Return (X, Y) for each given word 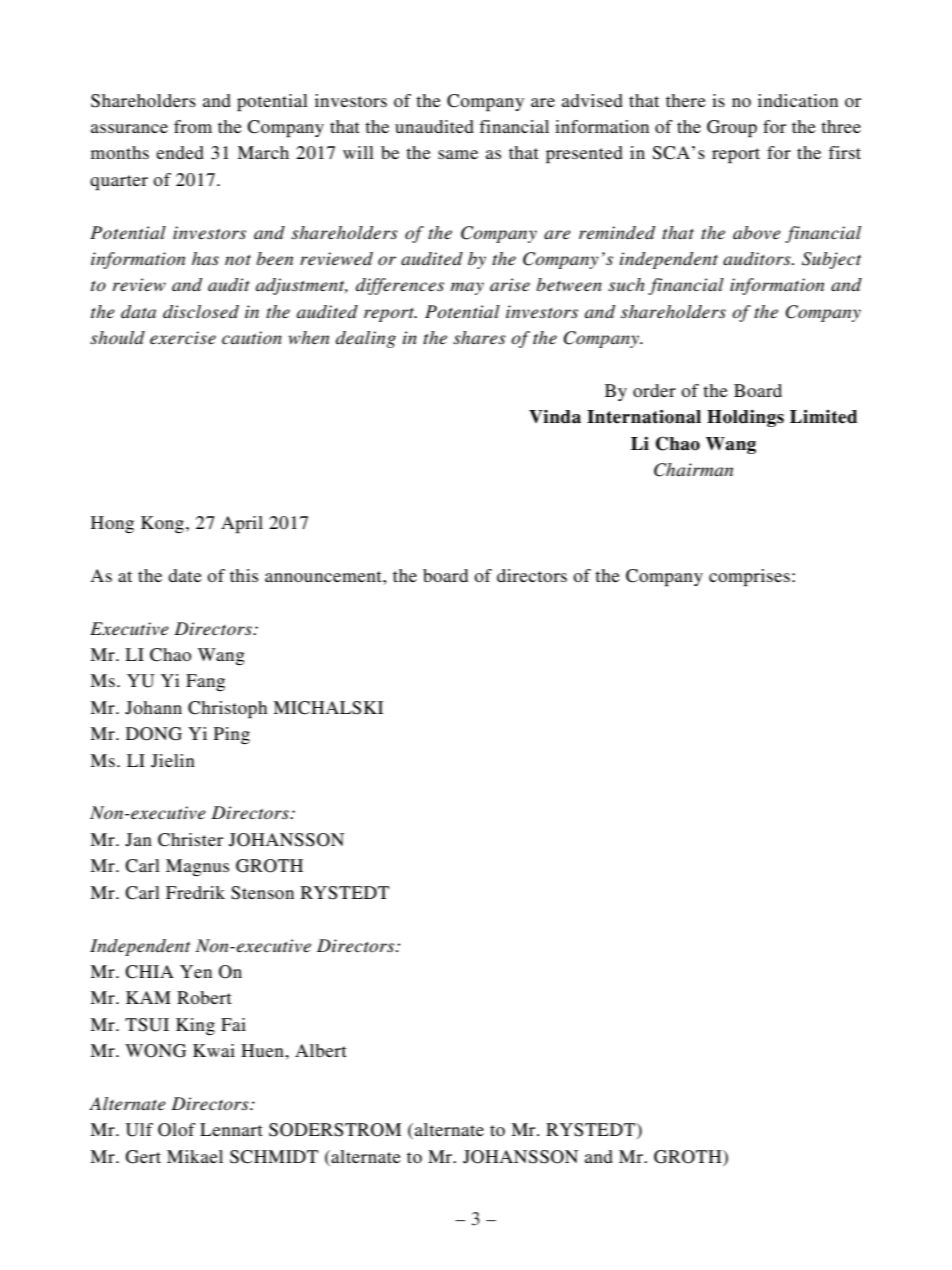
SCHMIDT (274, 1157)
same (458, 154)
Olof (177, 1130)
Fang (205, 682)
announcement (324, 576)
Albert (321, 1050)
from (193, 126)
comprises (749, 578)
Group (732, 129)
